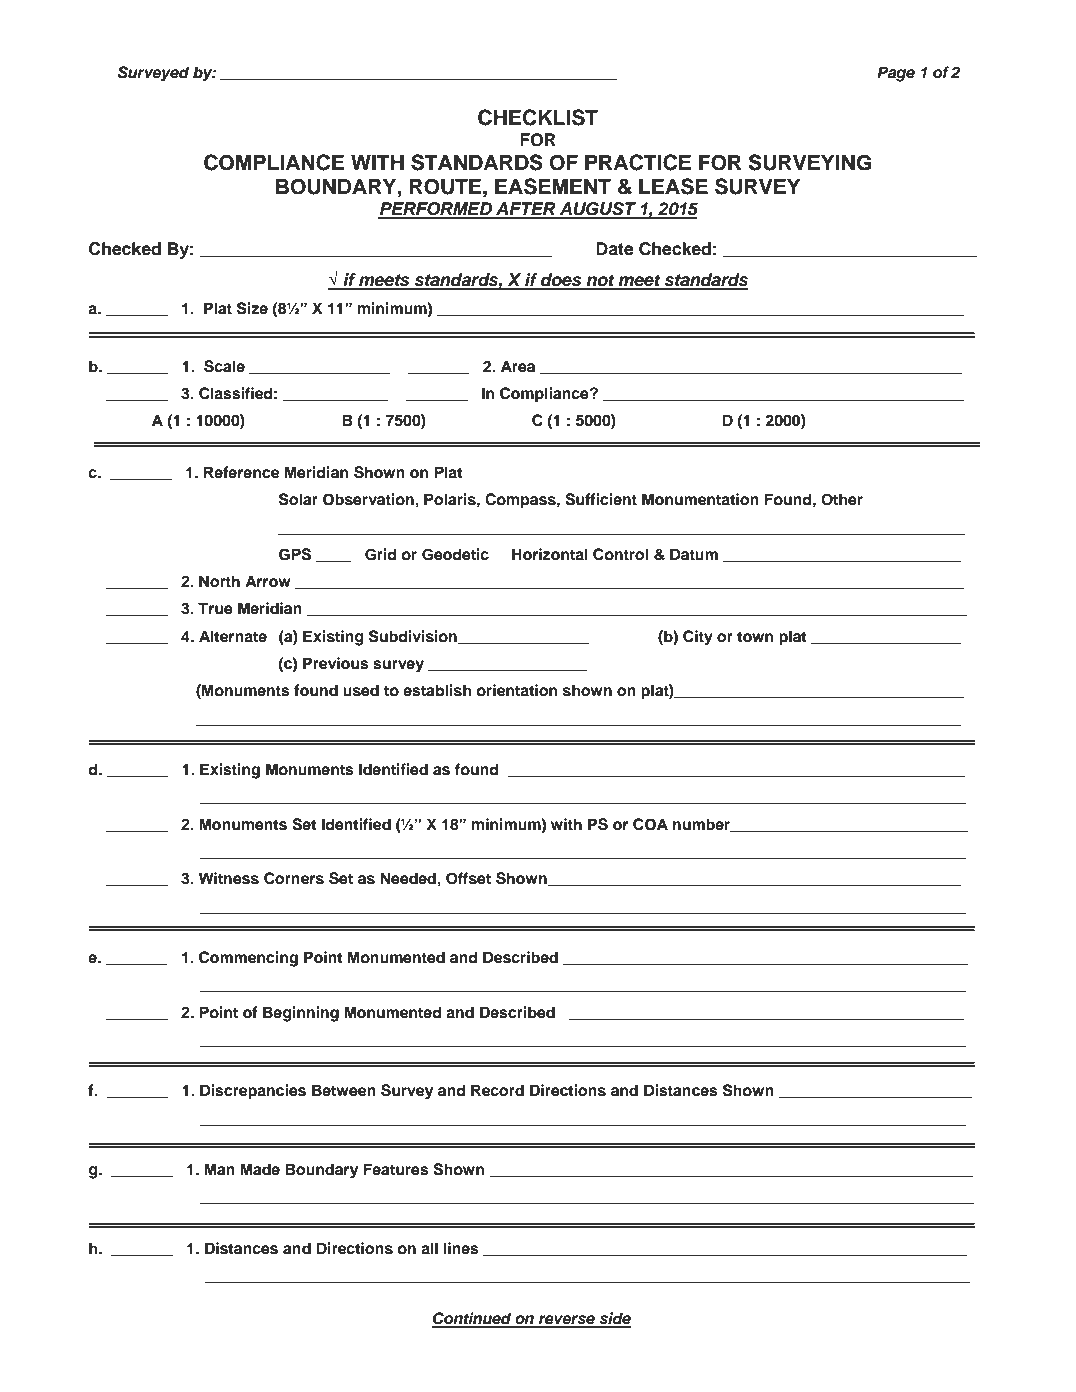 This screenshot has width=1076, height=1392. Describe the element at coordinates (436, 210) in the screenshot. I see `PERFORMED` at that location.
